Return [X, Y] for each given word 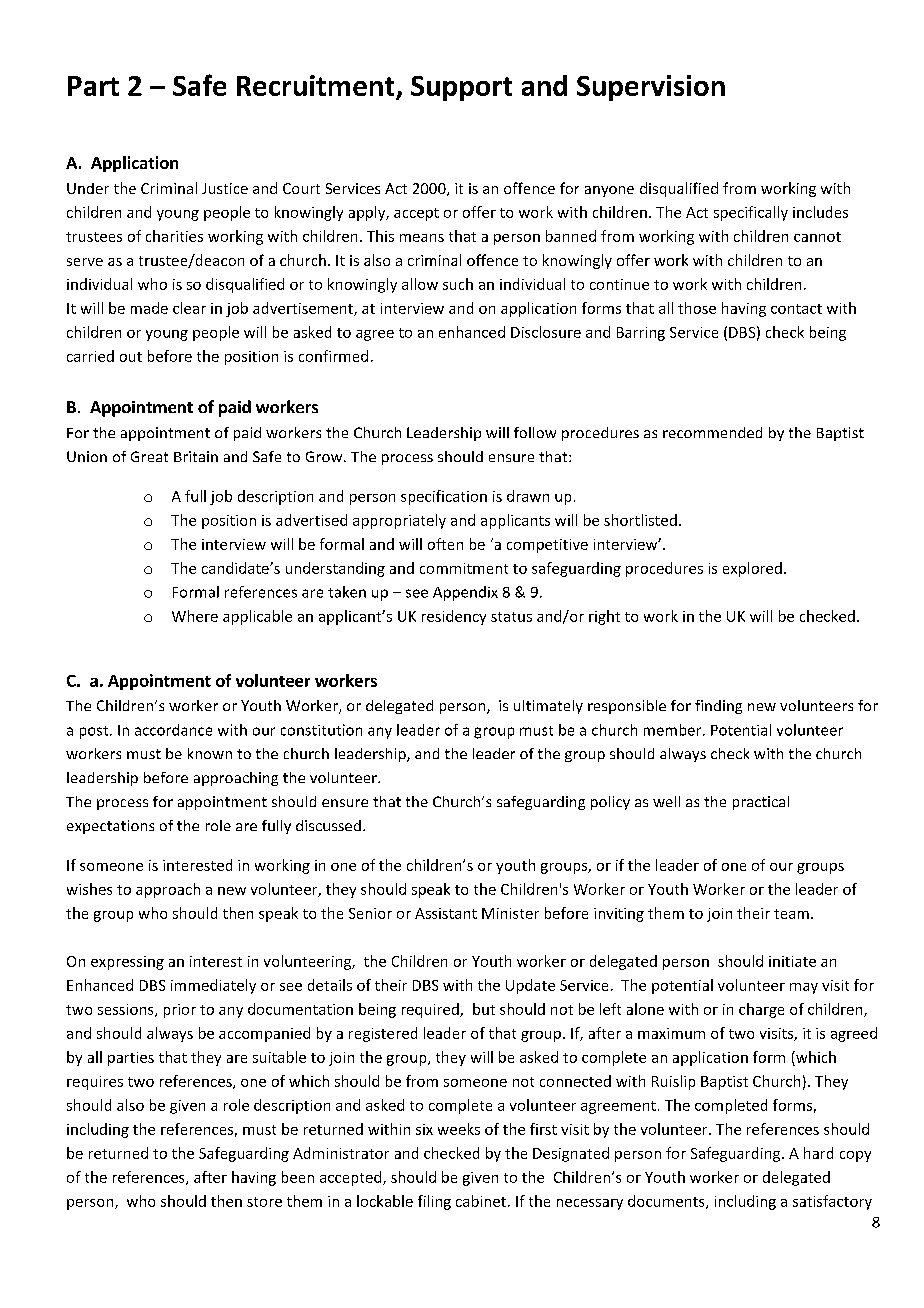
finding [718, 707]
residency [454, 617]
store [264, 1202]
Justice [225, 188]
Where [195, 616]
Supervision [651, 88]
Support [461, 88]
